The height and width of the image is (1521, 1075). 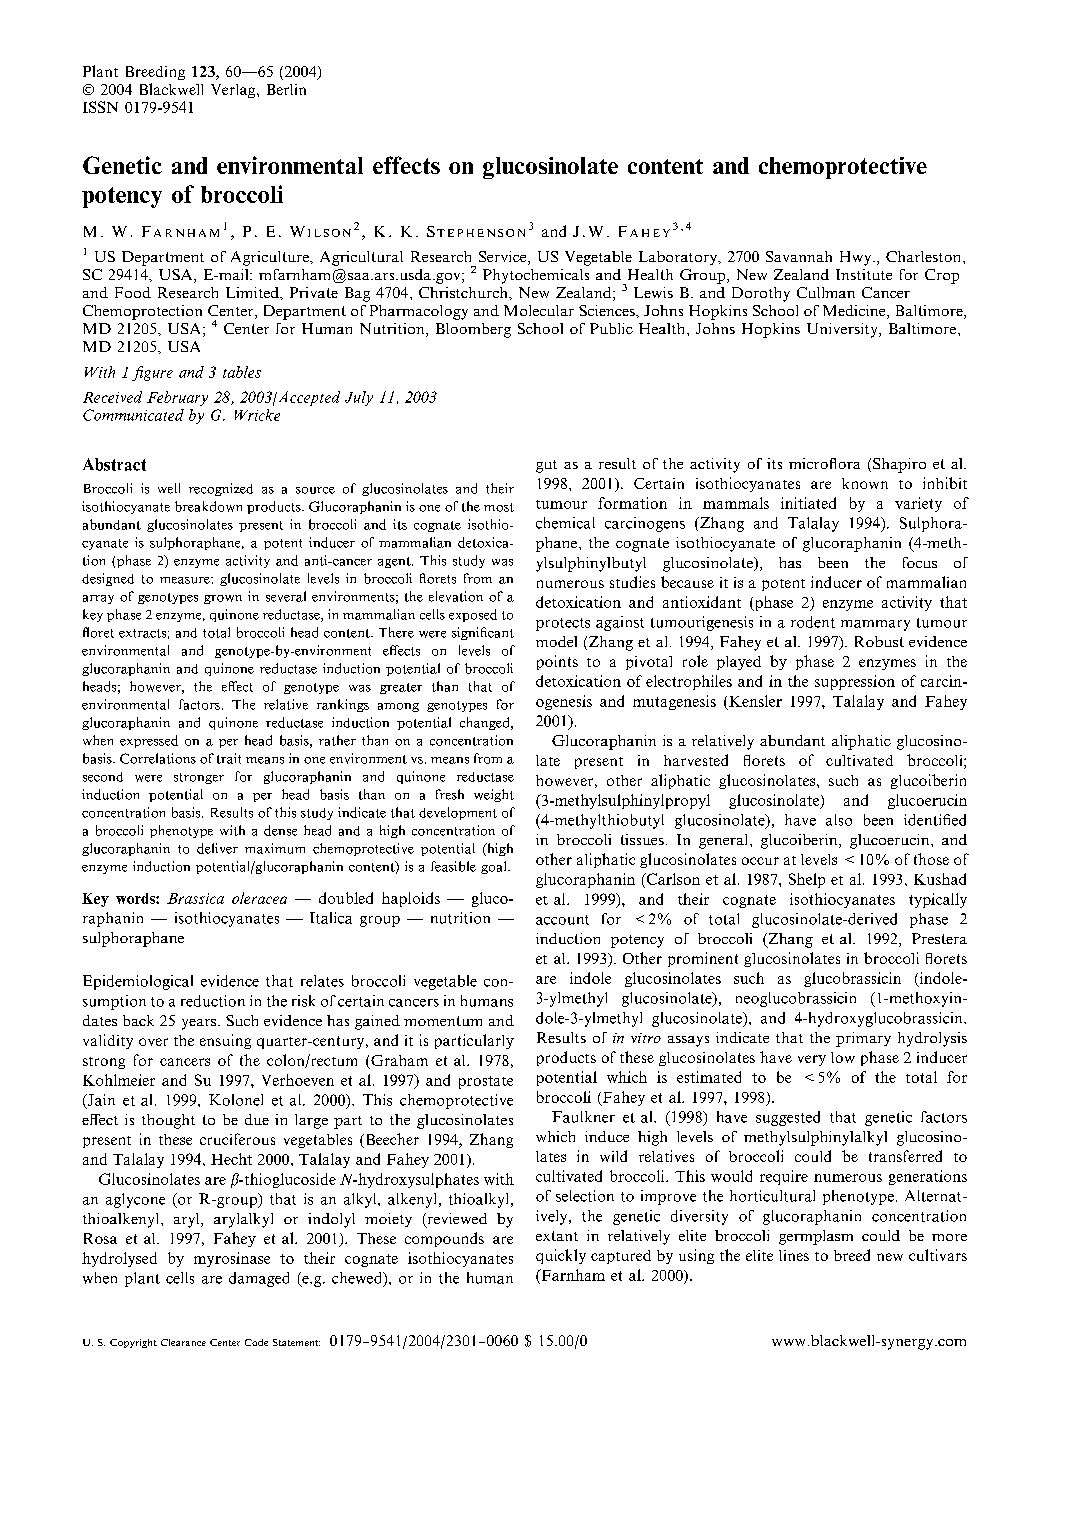 What do you see at coordinates (808, 503) in the image?
I see `initiated` at bounding box center [808, 503].
